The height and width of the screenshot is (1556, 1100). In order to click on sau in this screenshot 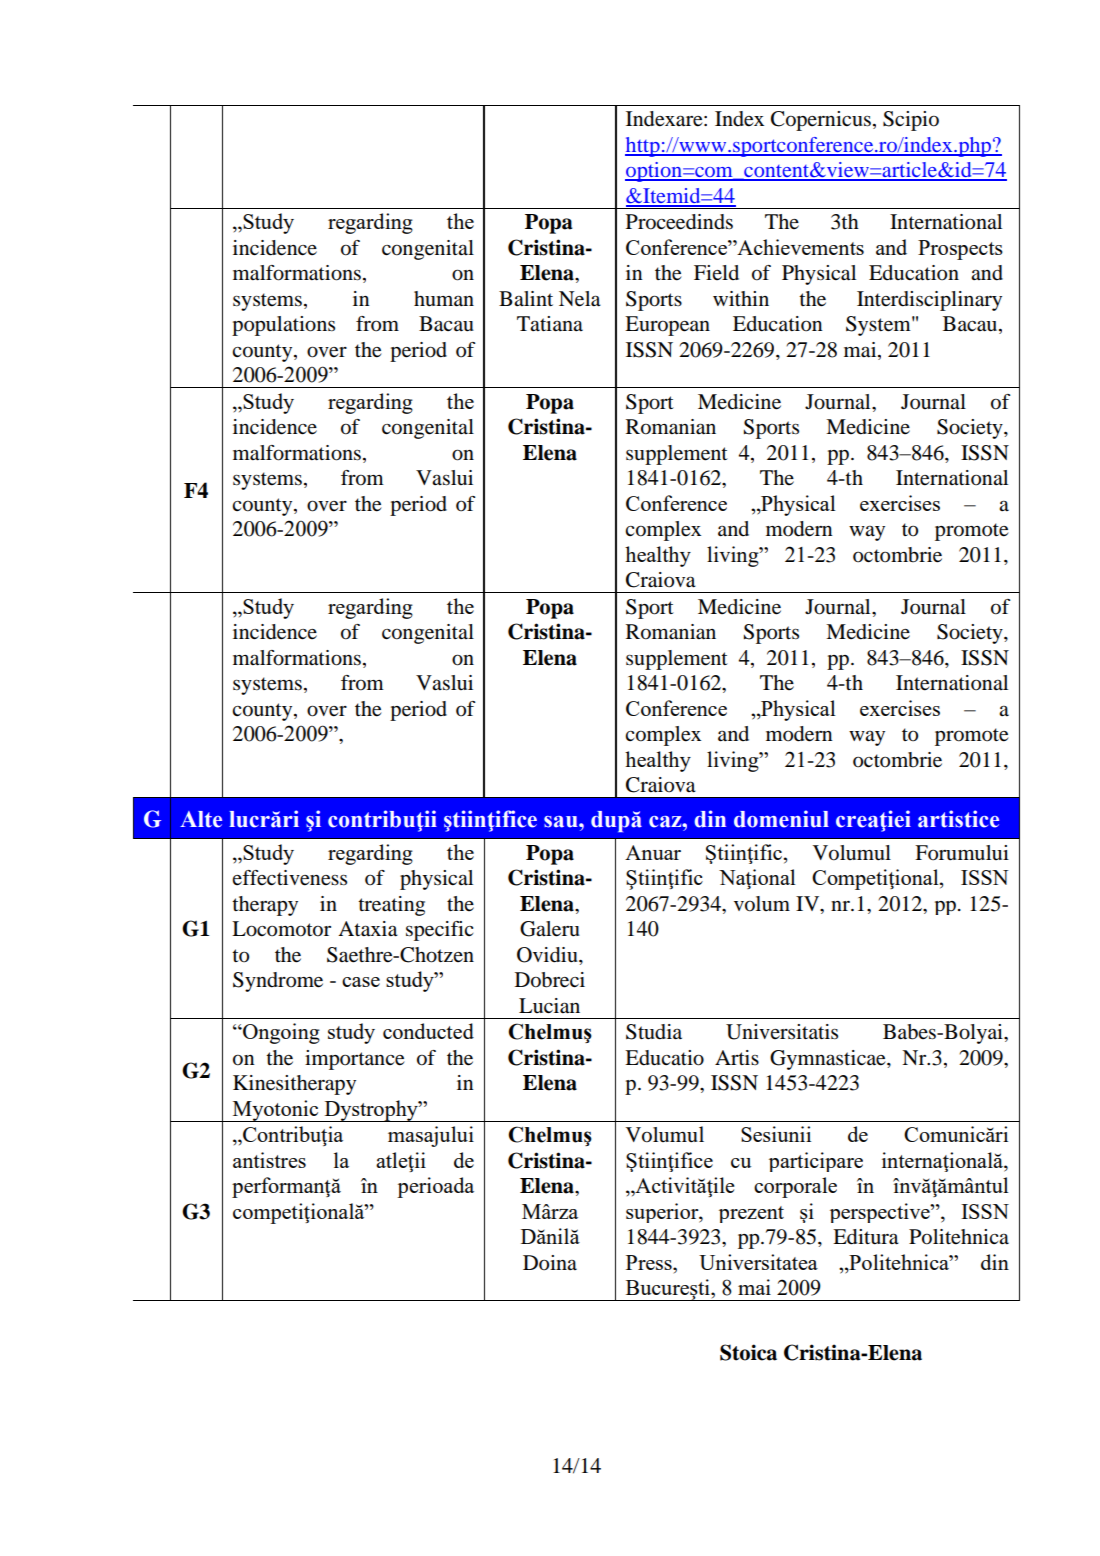, I will do `click(562, 822)`.
